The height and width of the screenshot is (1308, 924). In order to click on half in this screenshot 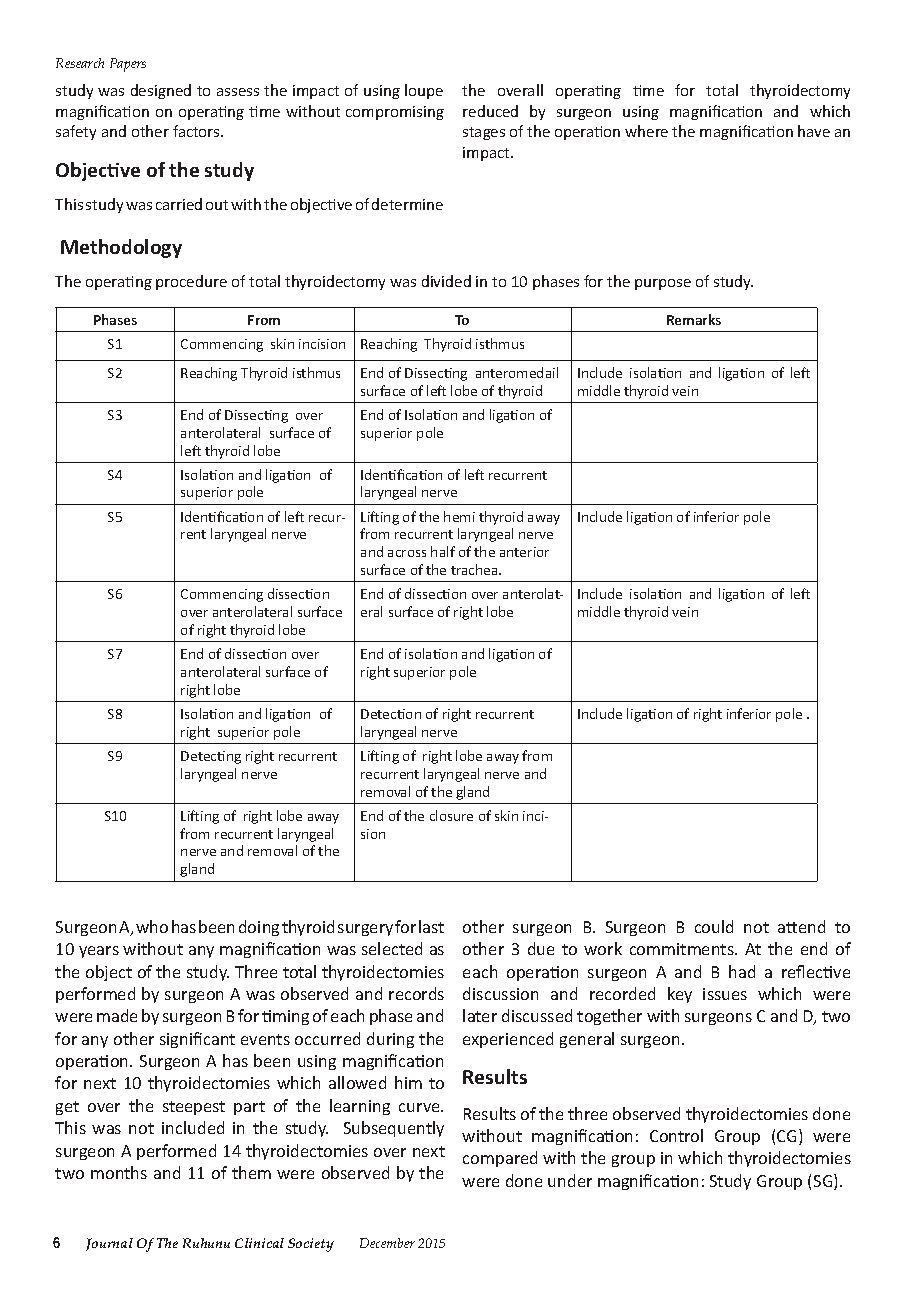, I will do `click(443, 551)`.
